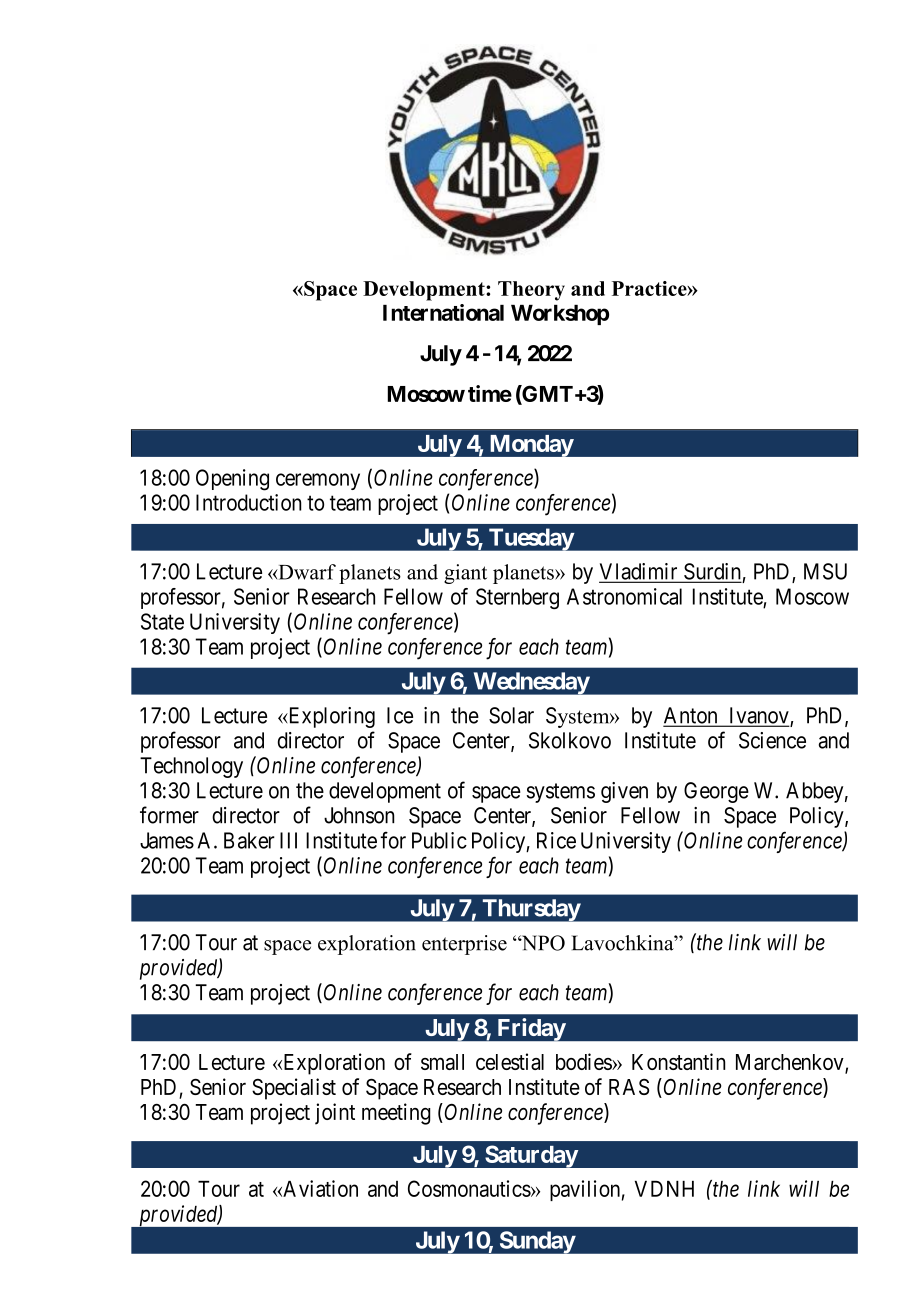 The height and width of the image is (1308, 924). I want to click on giant, so click(465, 574).
